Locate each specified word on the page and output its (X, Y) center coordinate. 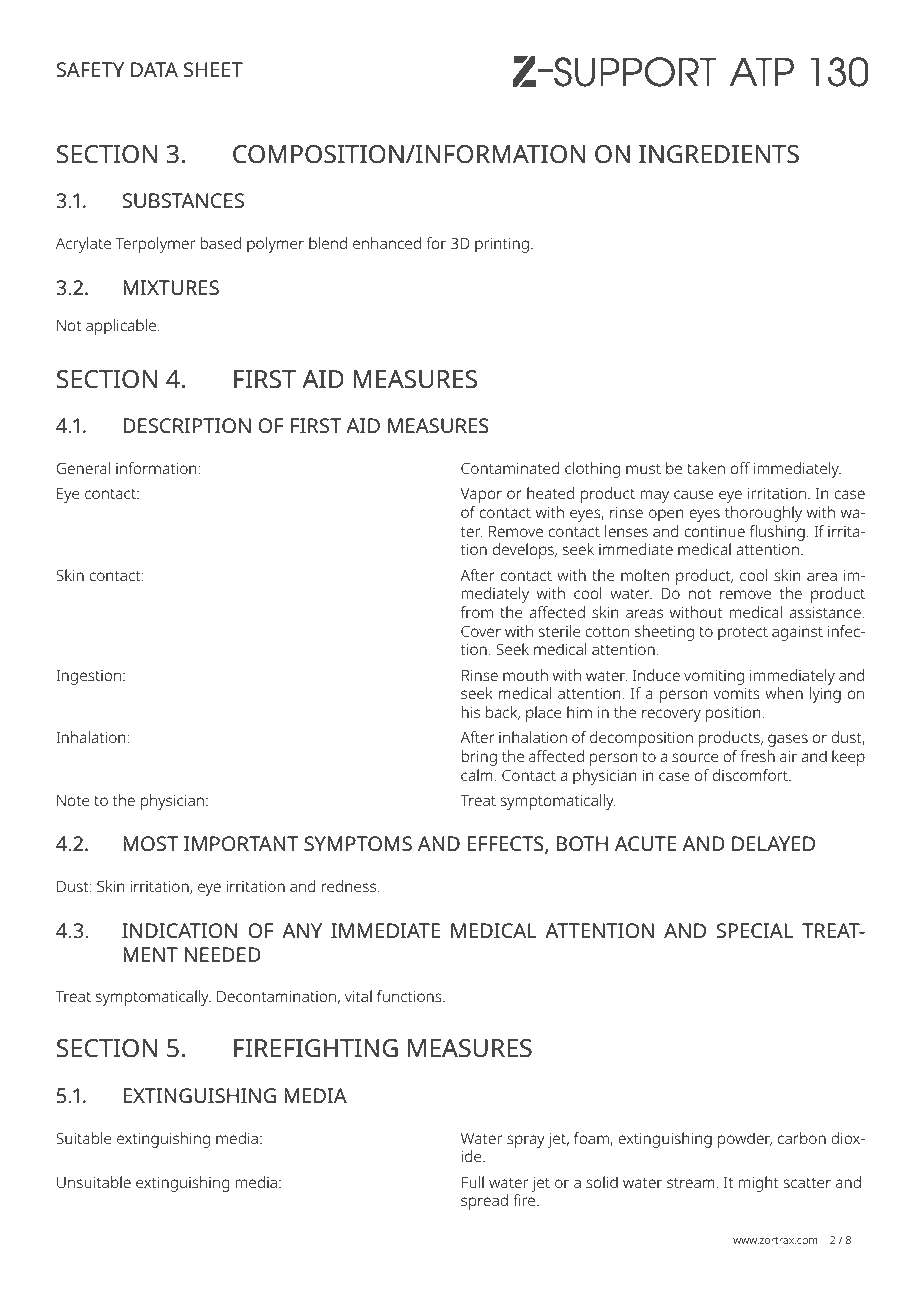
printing (502, 245)
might (759, 1184)
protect (743, 634)
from (477, 612)
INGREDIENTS (719, 154)
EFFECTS (507, 845)
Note (73, 800)
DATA (154, 69)
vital (358, 996)
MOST (150, 843)
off (740, 468)
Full (473, 1182)
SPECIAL (754, 930)
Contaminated (510, 468)
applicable (122, 327)
